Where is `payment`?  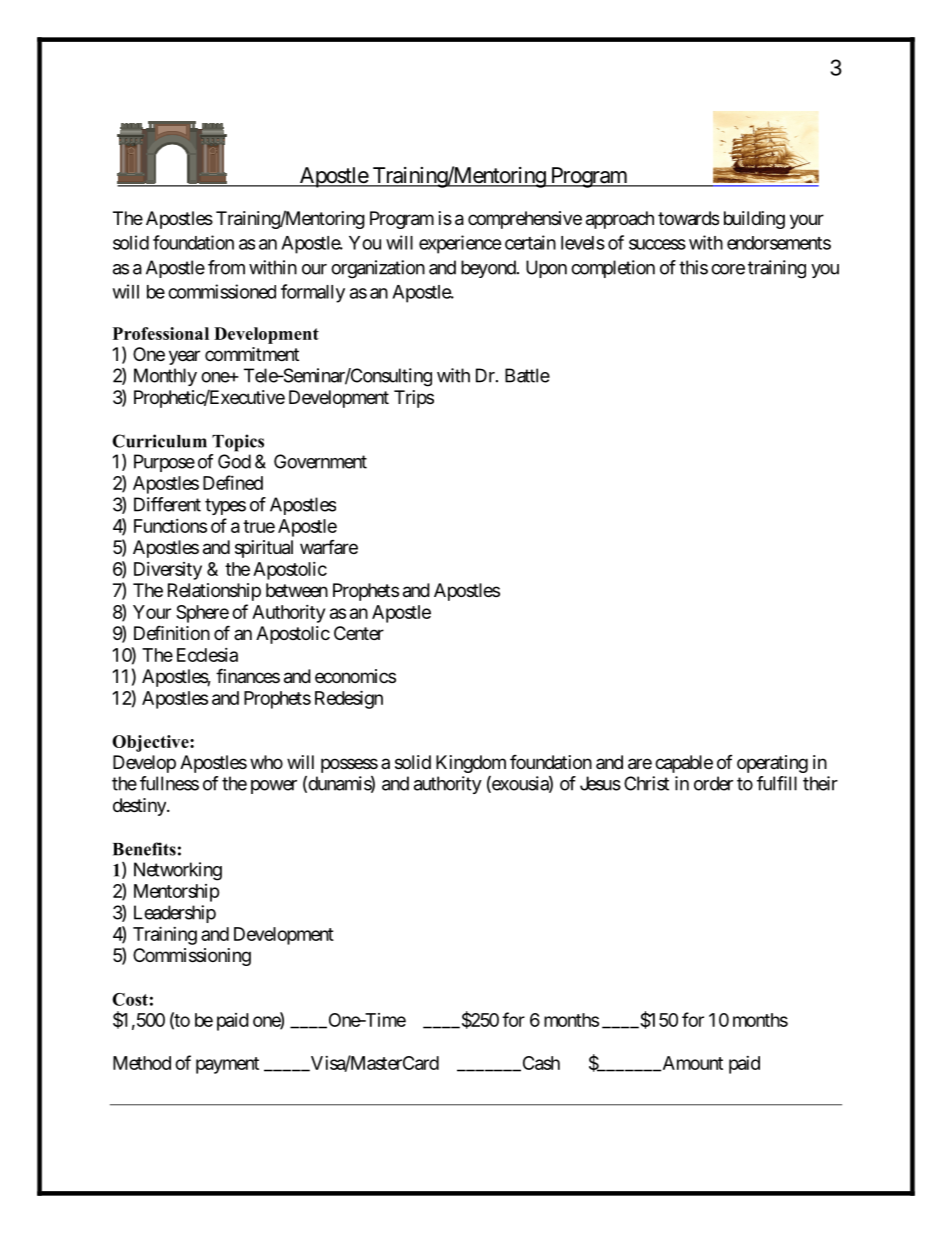 payment is located at coordinates (227, 1065).
